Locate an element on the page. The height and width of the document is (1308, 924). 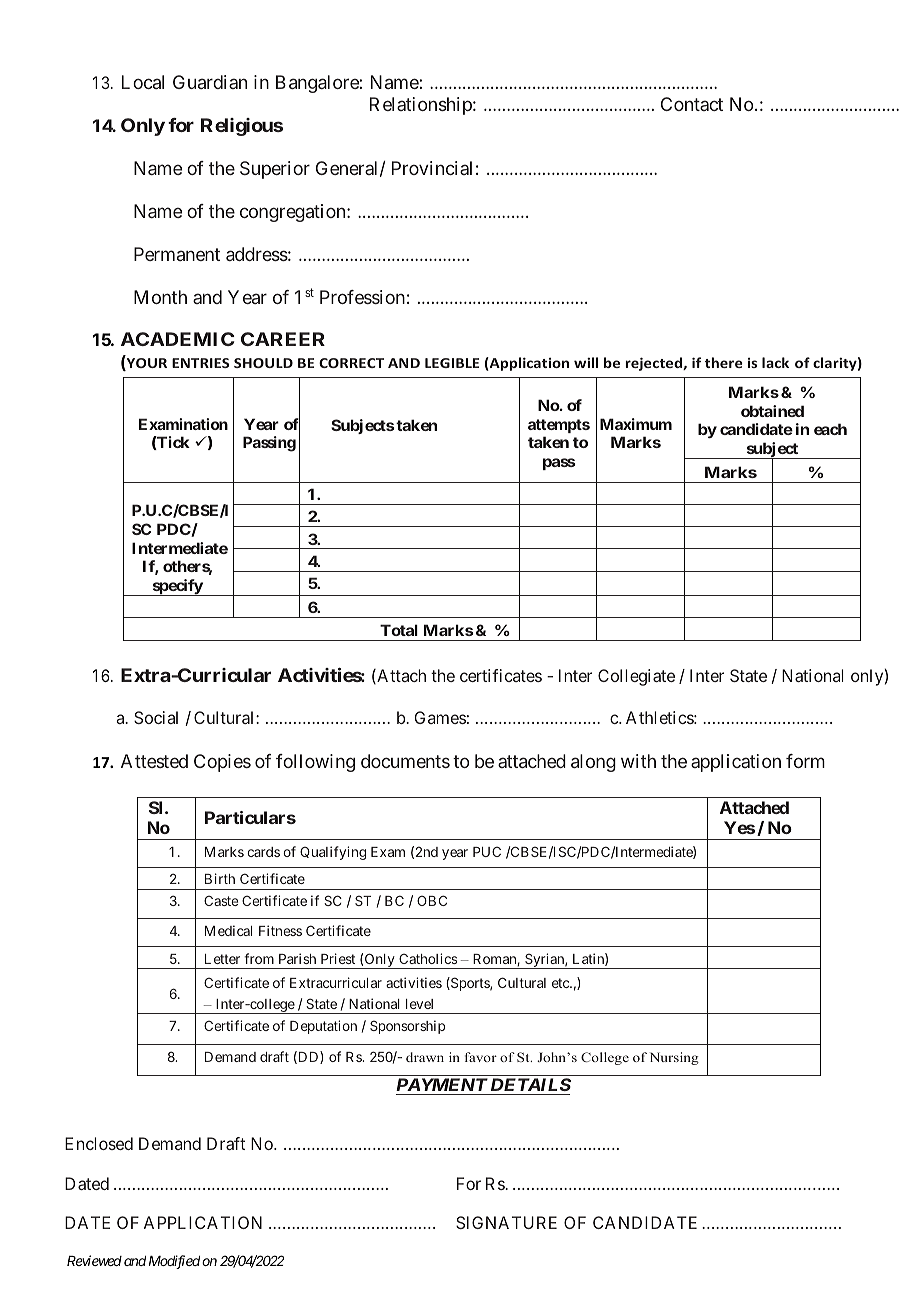
Nursing is located at coordinates (674, 1058).
